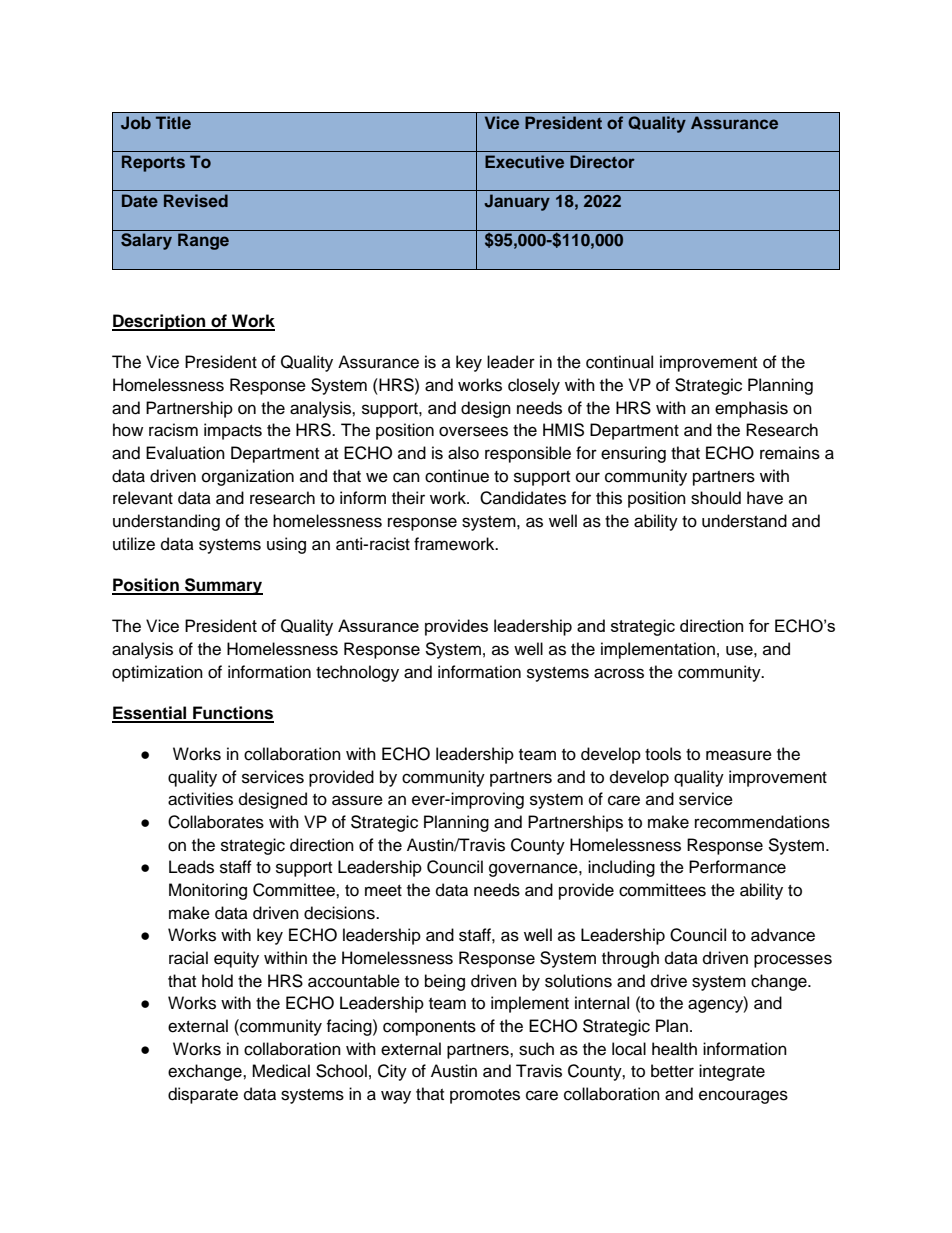  Describe the element at coordinates (602, 161) in the image. I see `Director` at that location.
